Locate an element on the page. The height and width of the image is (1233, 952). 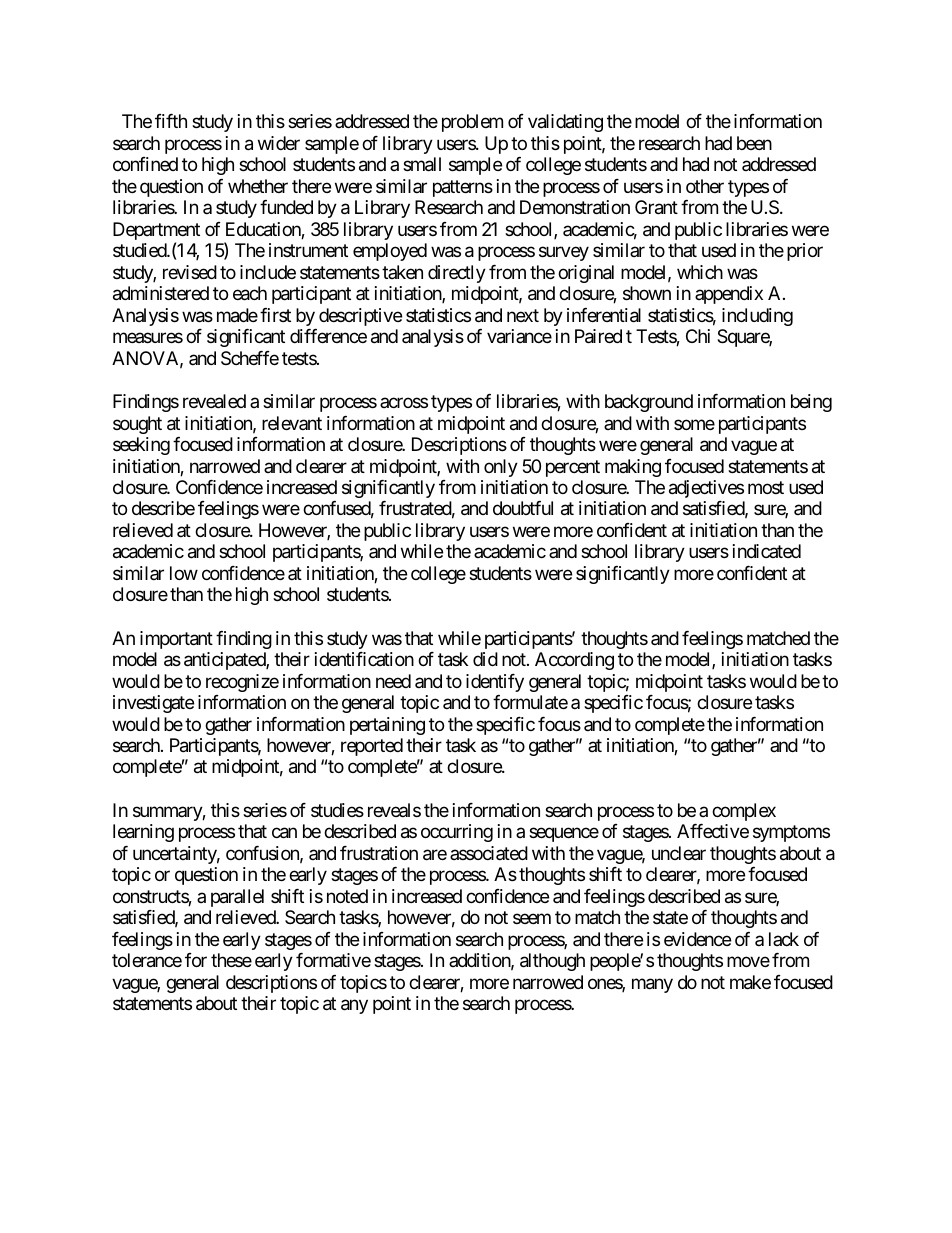
wider is located at coordinates (279, 143).
